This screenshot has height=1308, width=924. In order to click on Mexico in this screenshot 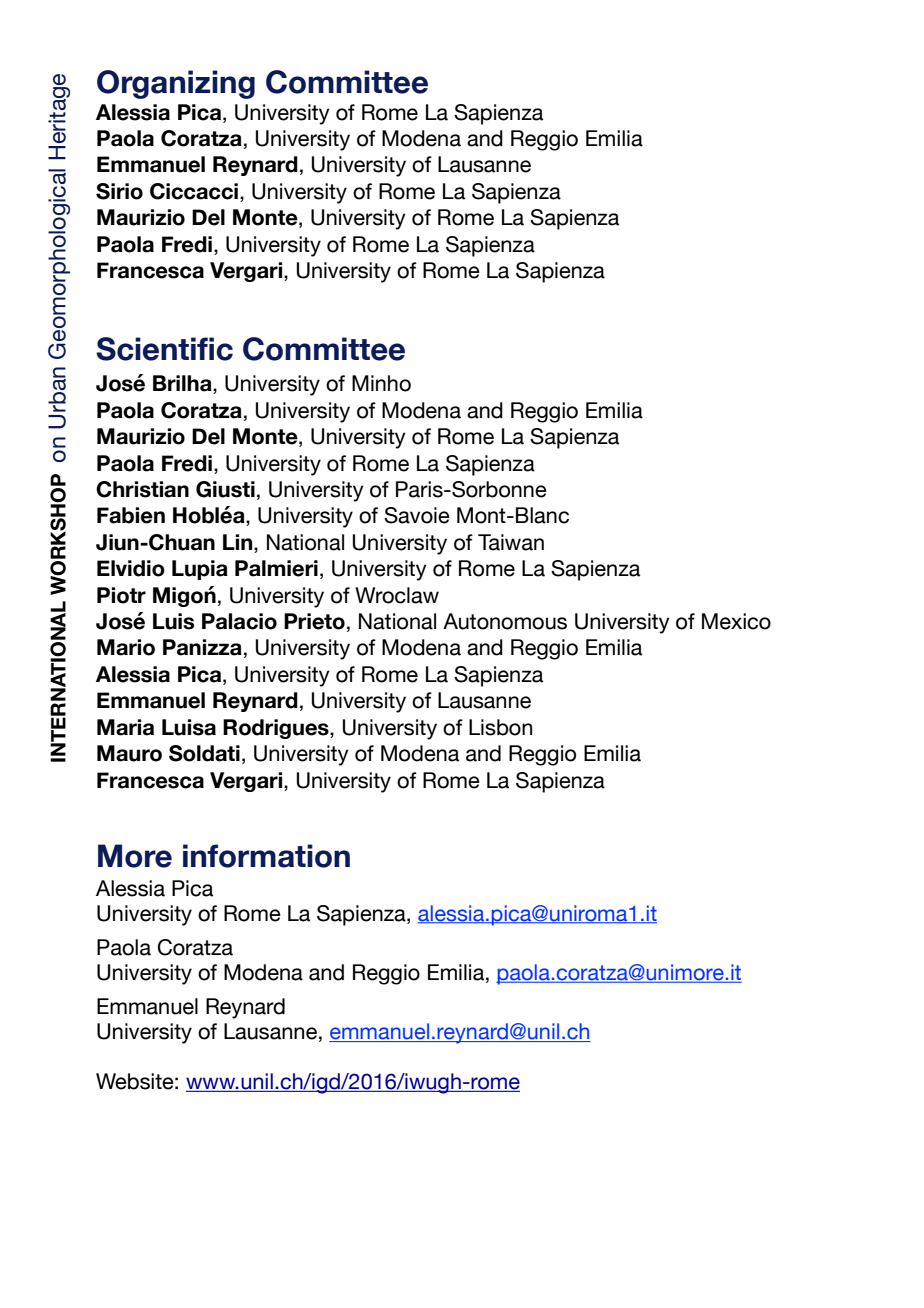, I will do `click(736, 621)`.
